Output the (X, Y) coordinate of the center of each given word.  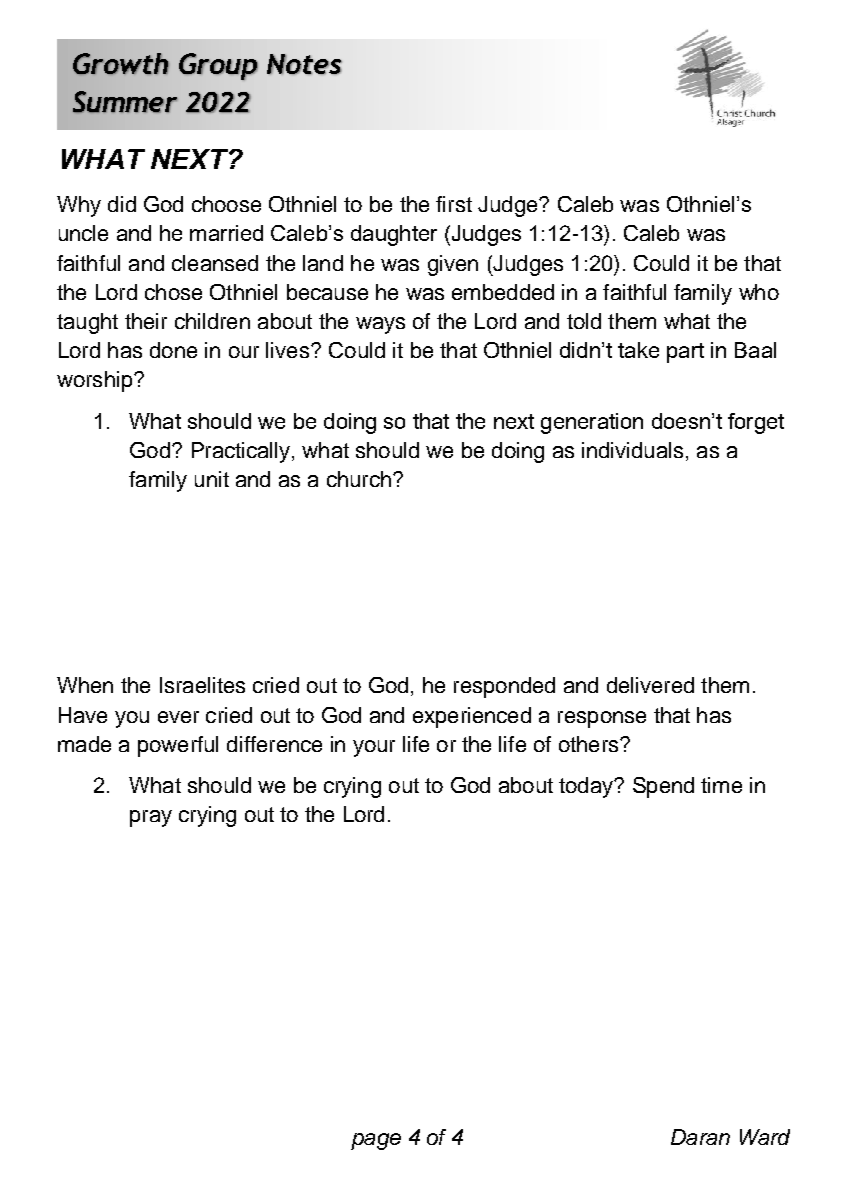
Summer (125, 102)
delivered (650, 685)
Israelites (202, 685)
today (587, 787)
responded (504, 687)
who (759, 292)
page (376, 1141)
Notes (304, 64)
